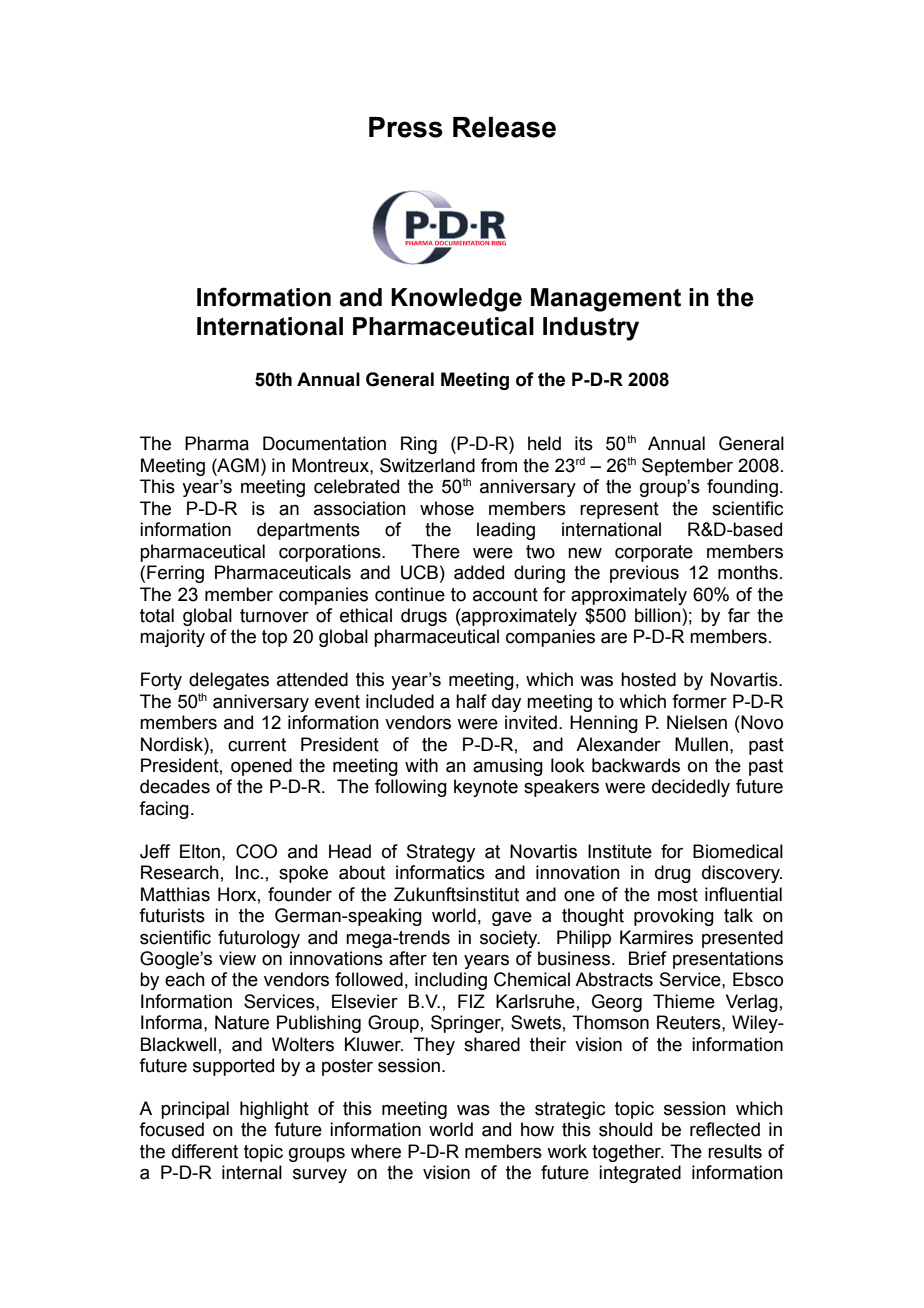 The width and height of the screenshot is (924, 1308). What do you see at coordinates (659, 615) in the screenshot?
I see `billion` at bounding box center [659, 615].
